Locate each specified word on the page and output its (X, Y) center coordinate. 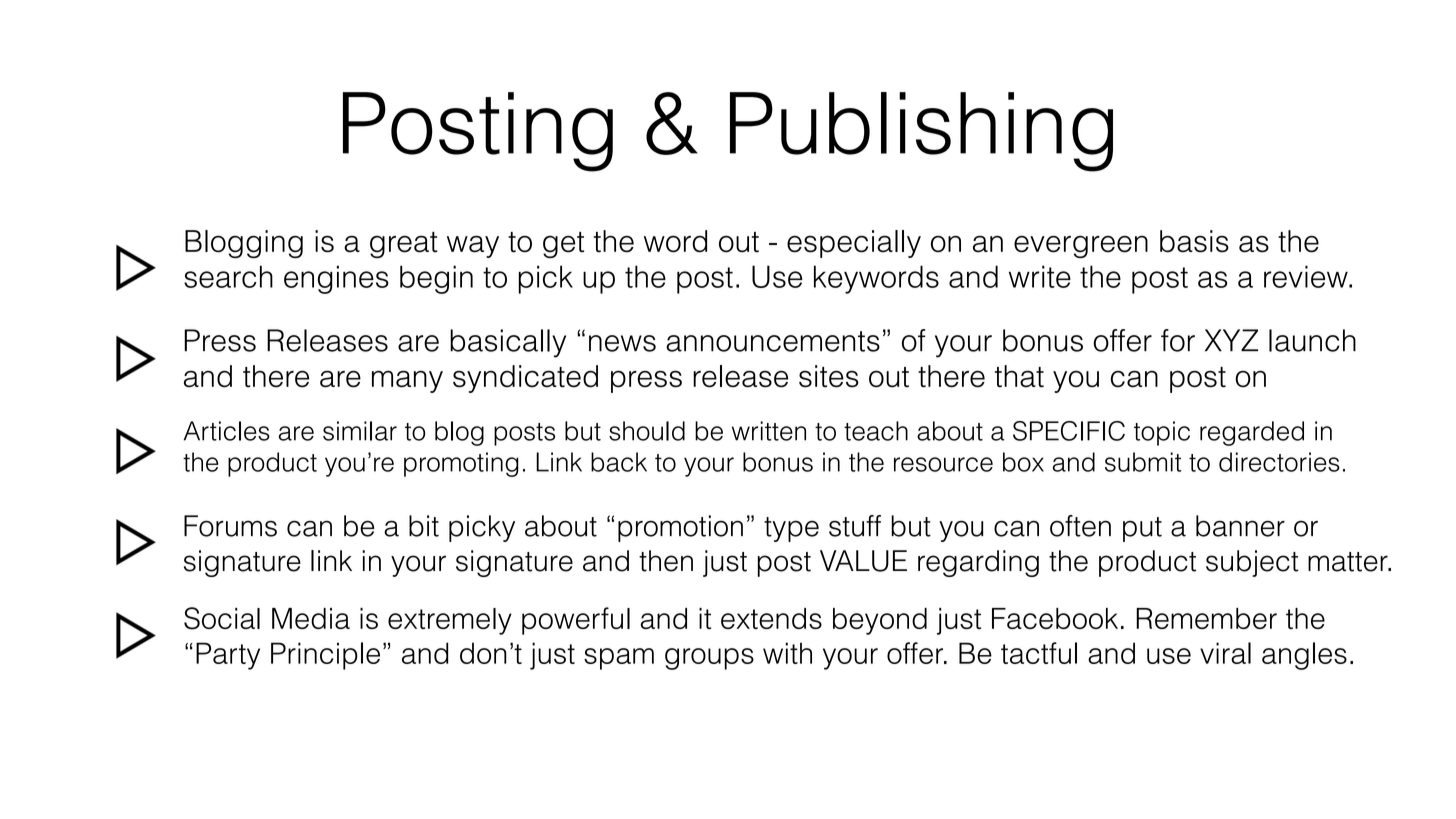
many (407, 381)
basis (1194, 241)
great (404, 245)
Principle (325, 656)
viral (1225, 653)
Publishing (921, 132)
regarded (1252, 433)
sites (829, 376)
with (787, 653)
